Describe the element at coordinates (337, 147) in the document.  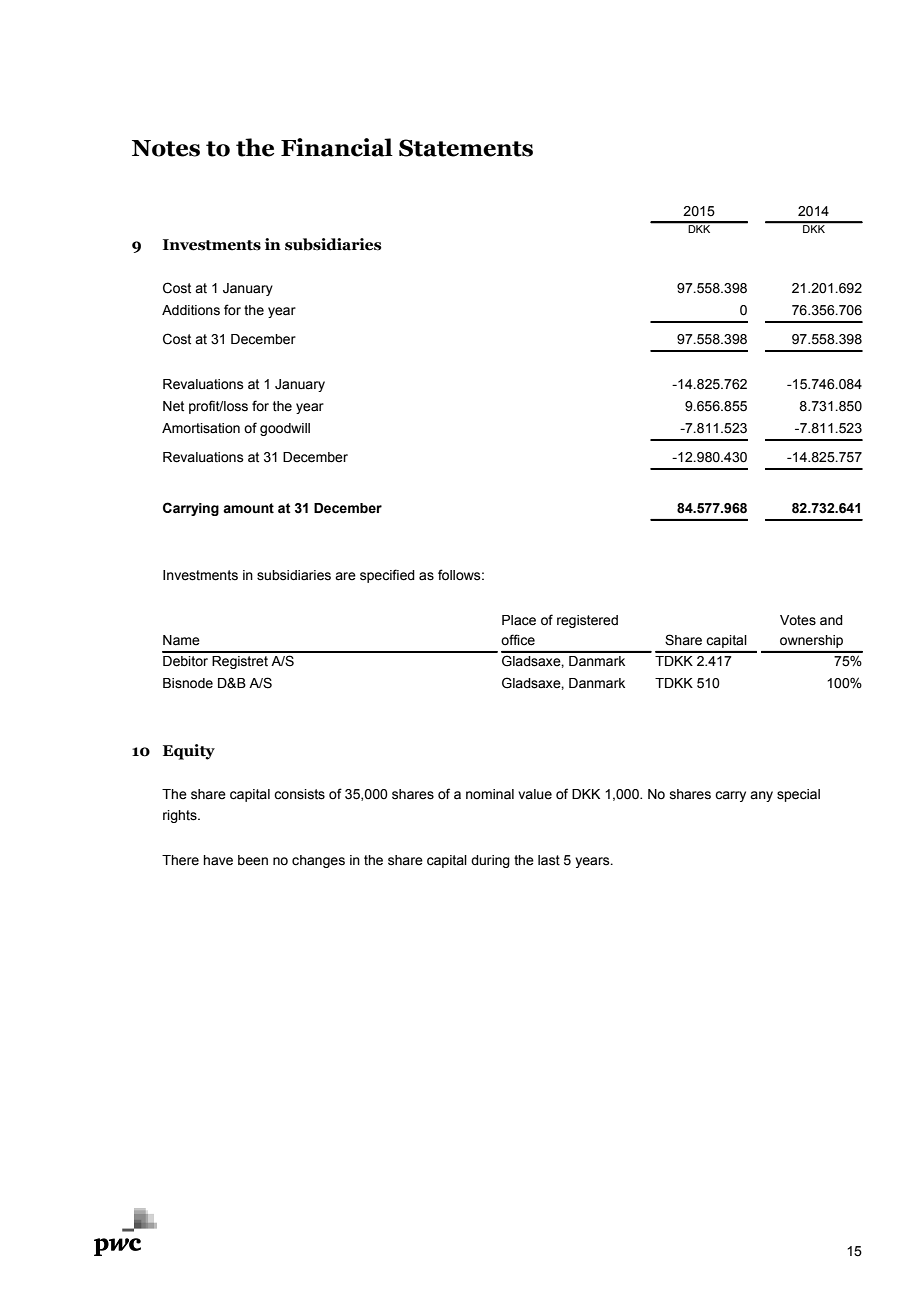
I see `Financial` at that location.
